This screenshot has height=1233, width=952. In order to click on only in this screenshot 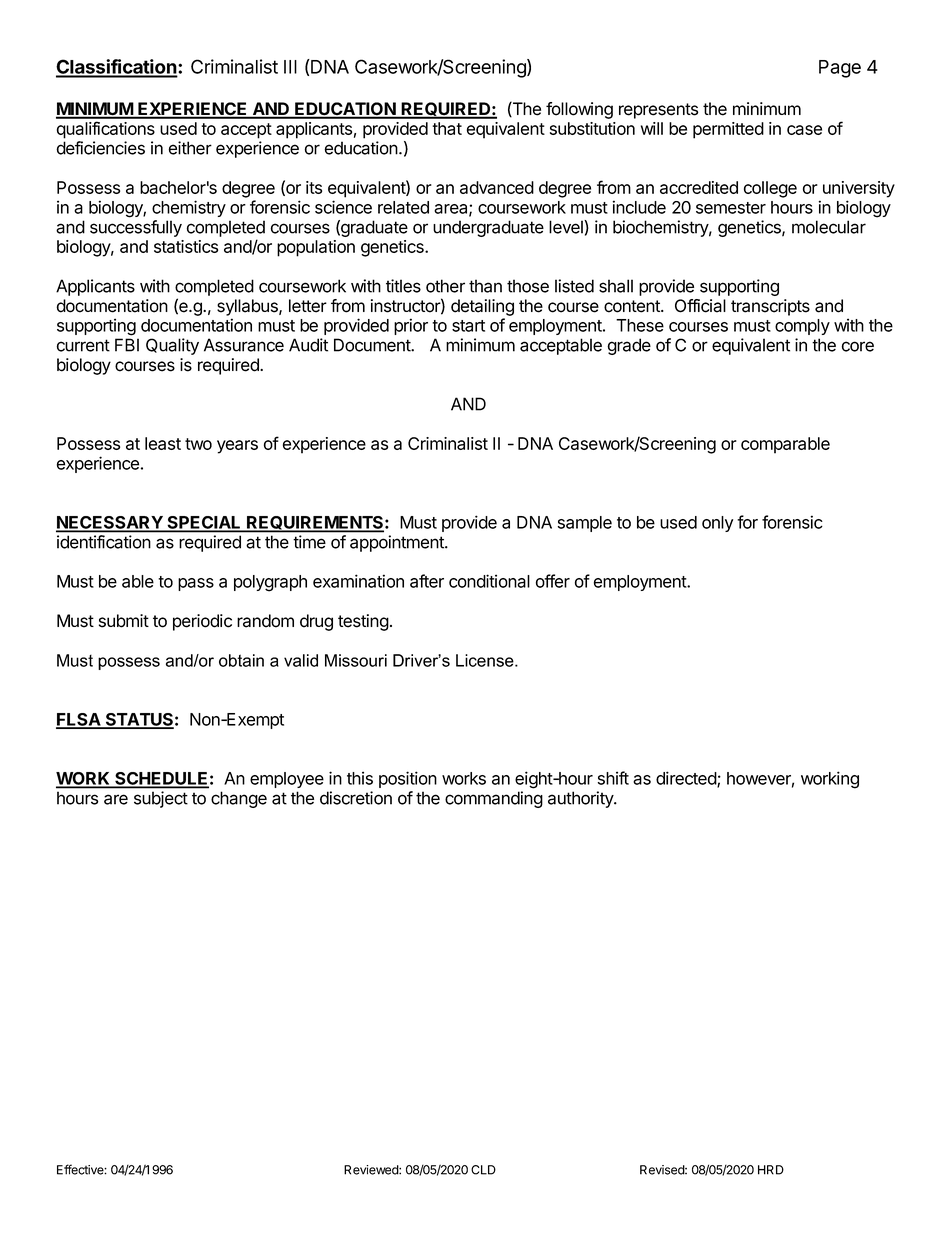, I will do `click(717, 524)`.
